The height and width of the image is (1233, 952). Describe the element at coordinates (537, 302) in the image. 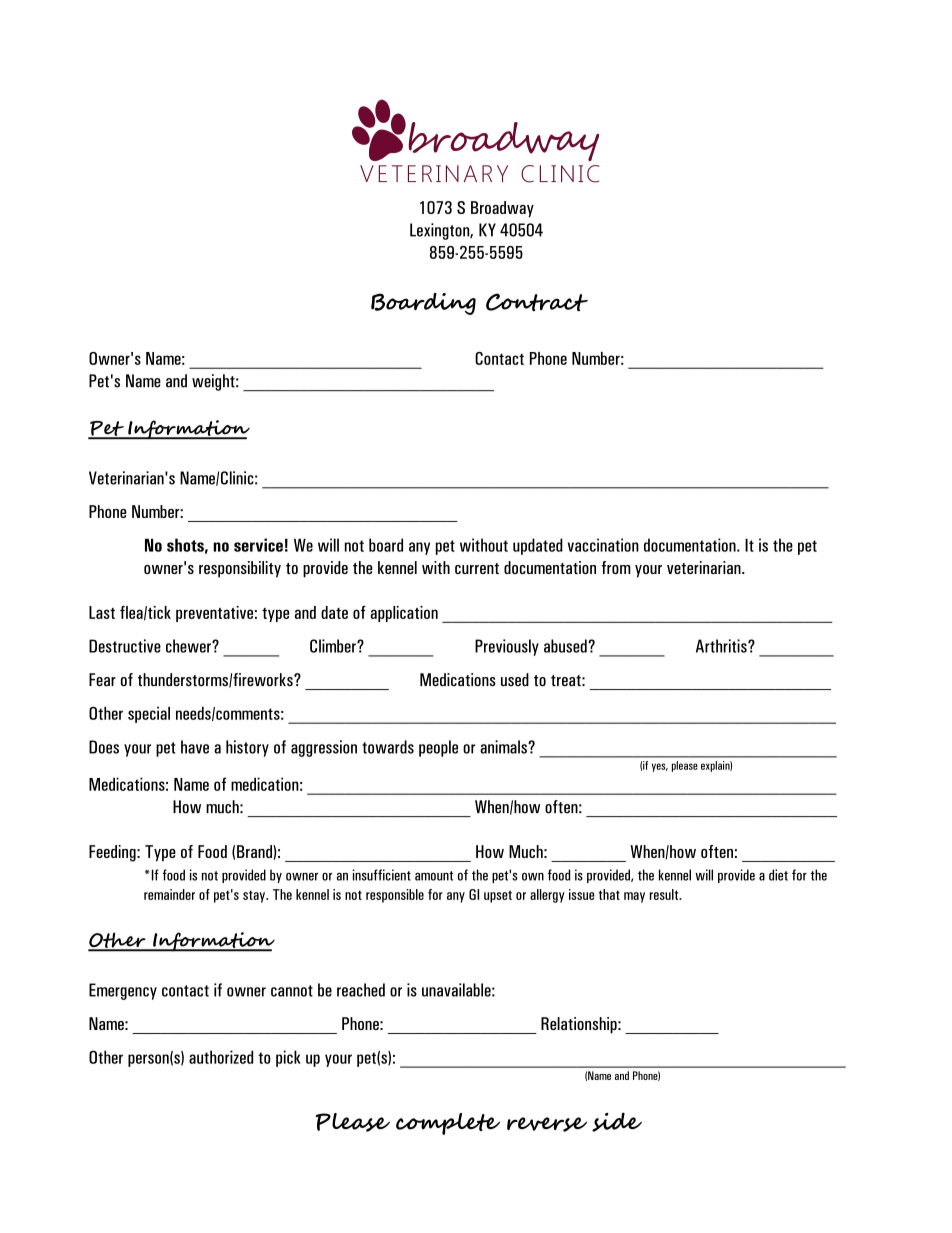

I see `Contract` at that location.
